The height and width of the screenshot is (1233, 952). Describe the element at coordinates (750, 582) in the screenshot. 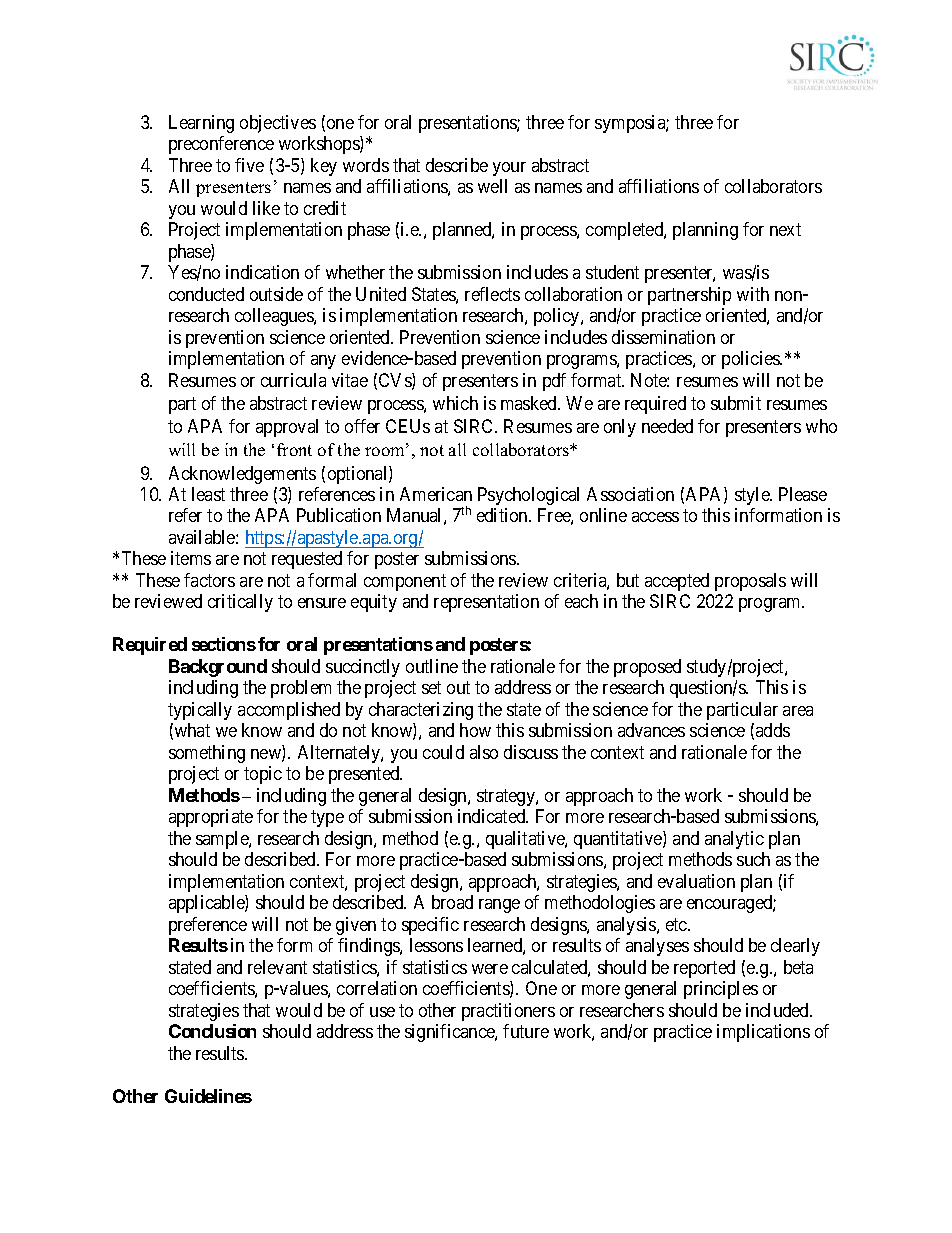

I see `proposals` at that location.
